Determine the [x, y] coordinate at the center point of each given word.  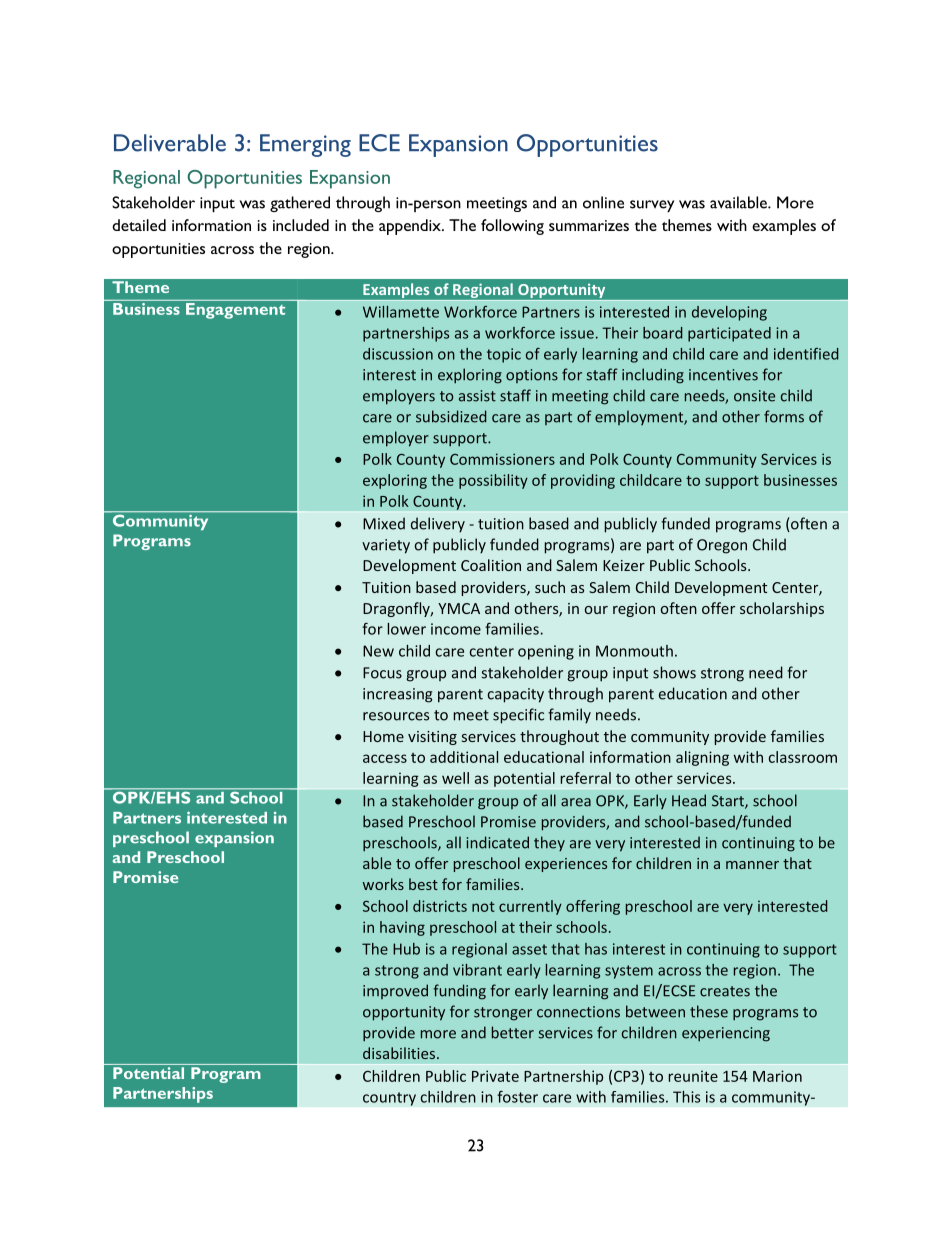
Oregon [722, 546]
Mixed [384, 523]
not [483, 906]
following [512, 227]
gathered [300, 204]
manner [752, 865]
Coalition [491, 565]
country [389, 1099]
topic [504, 355]
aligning [702, 758]
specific [518, 716]
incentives [723, 375]
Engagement [235, 311]
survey [652, 206]
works [383, 884]
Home [383, 736]
